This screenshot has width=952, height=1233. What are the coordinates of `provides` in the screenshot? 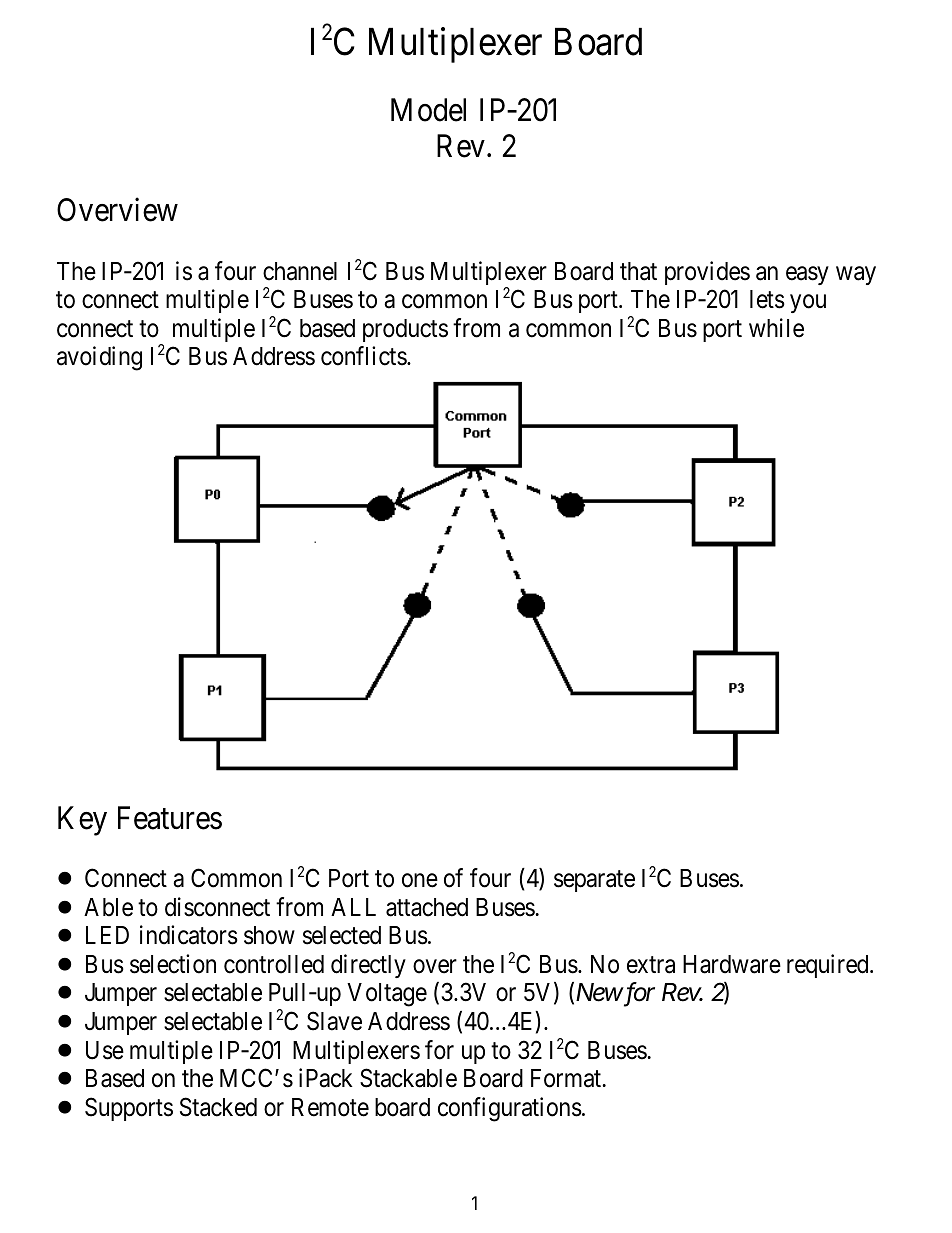 It's located at (707, 273).
